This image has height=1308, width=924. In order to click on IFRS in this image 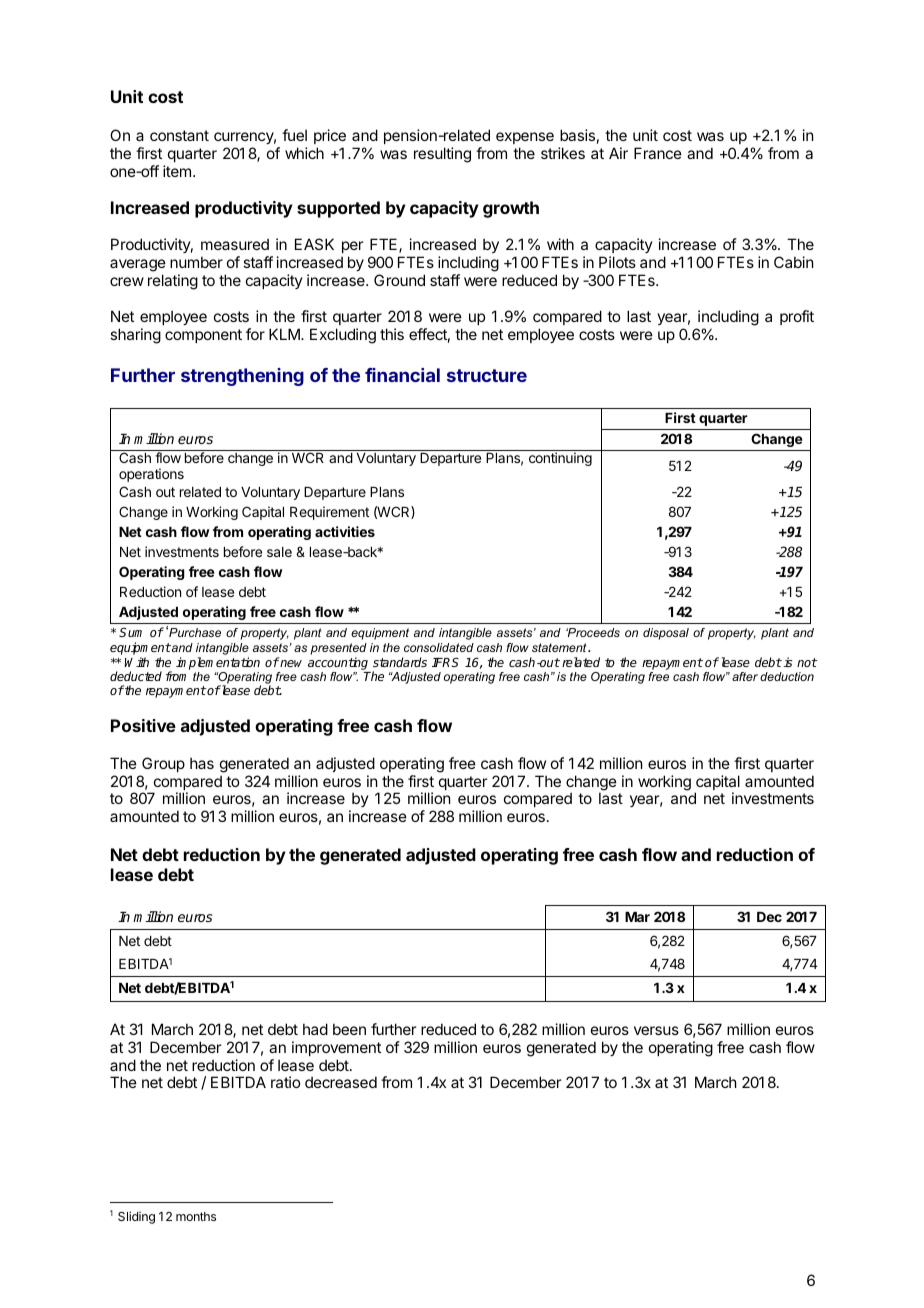, I will do `click(445, 662)`.
